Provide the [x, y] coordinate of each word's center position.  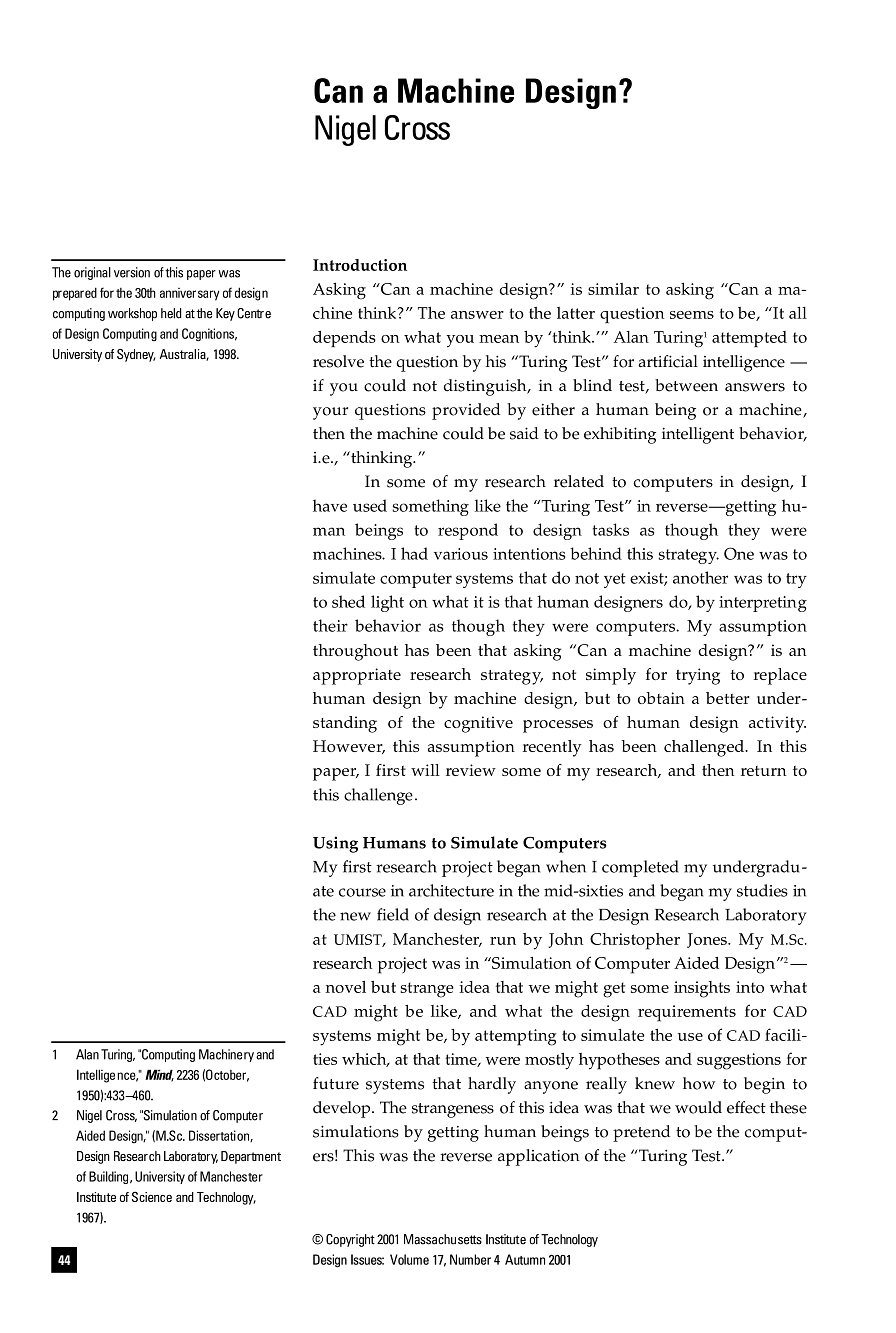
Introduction [360, 265]
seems [692, 315]
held [171, 313]
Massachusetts [443, 1239]
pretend [641, 1133]
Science [152, 1196]
